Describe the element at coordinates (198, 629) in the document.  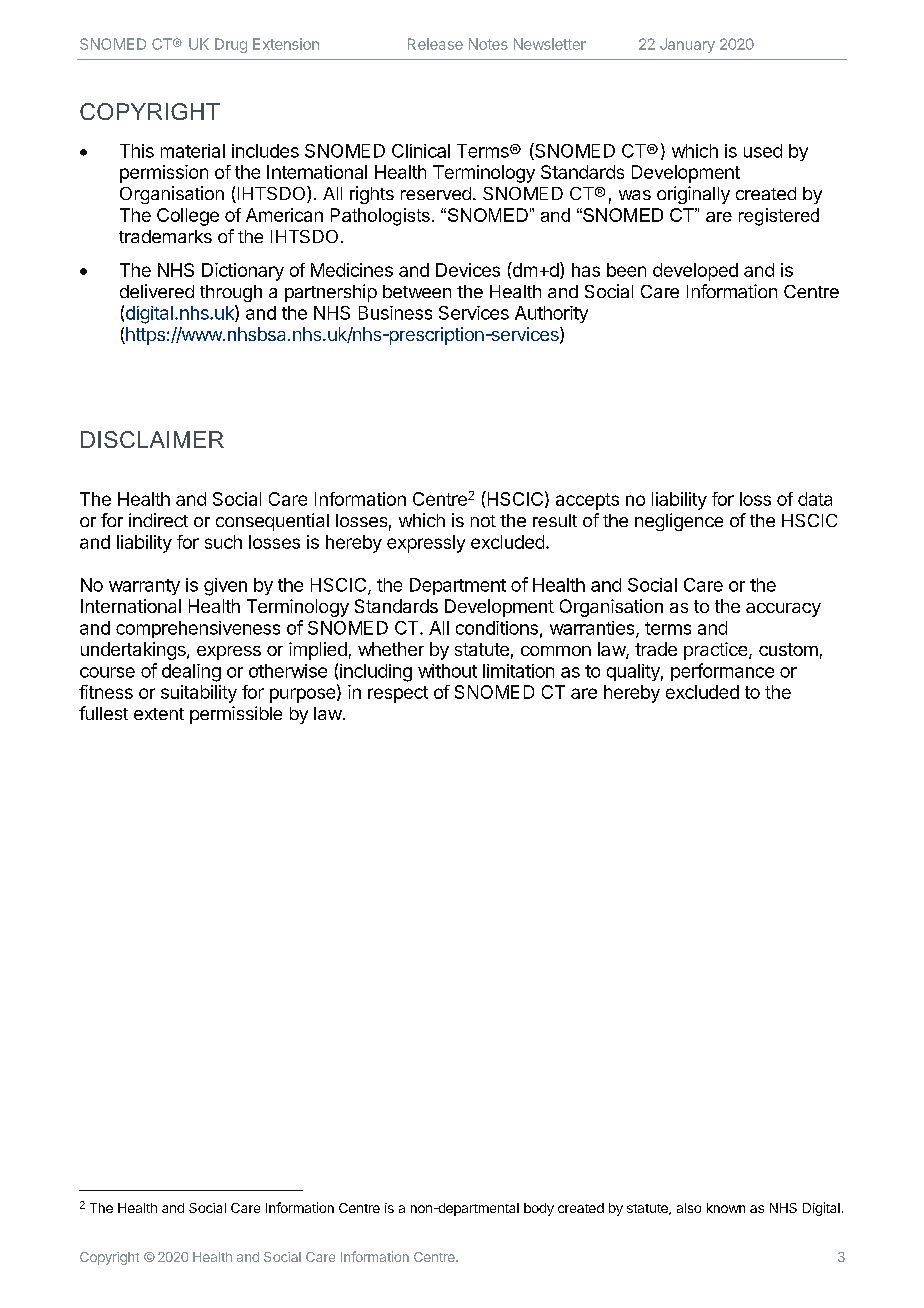
I see `comprehensiveness` at that location.
